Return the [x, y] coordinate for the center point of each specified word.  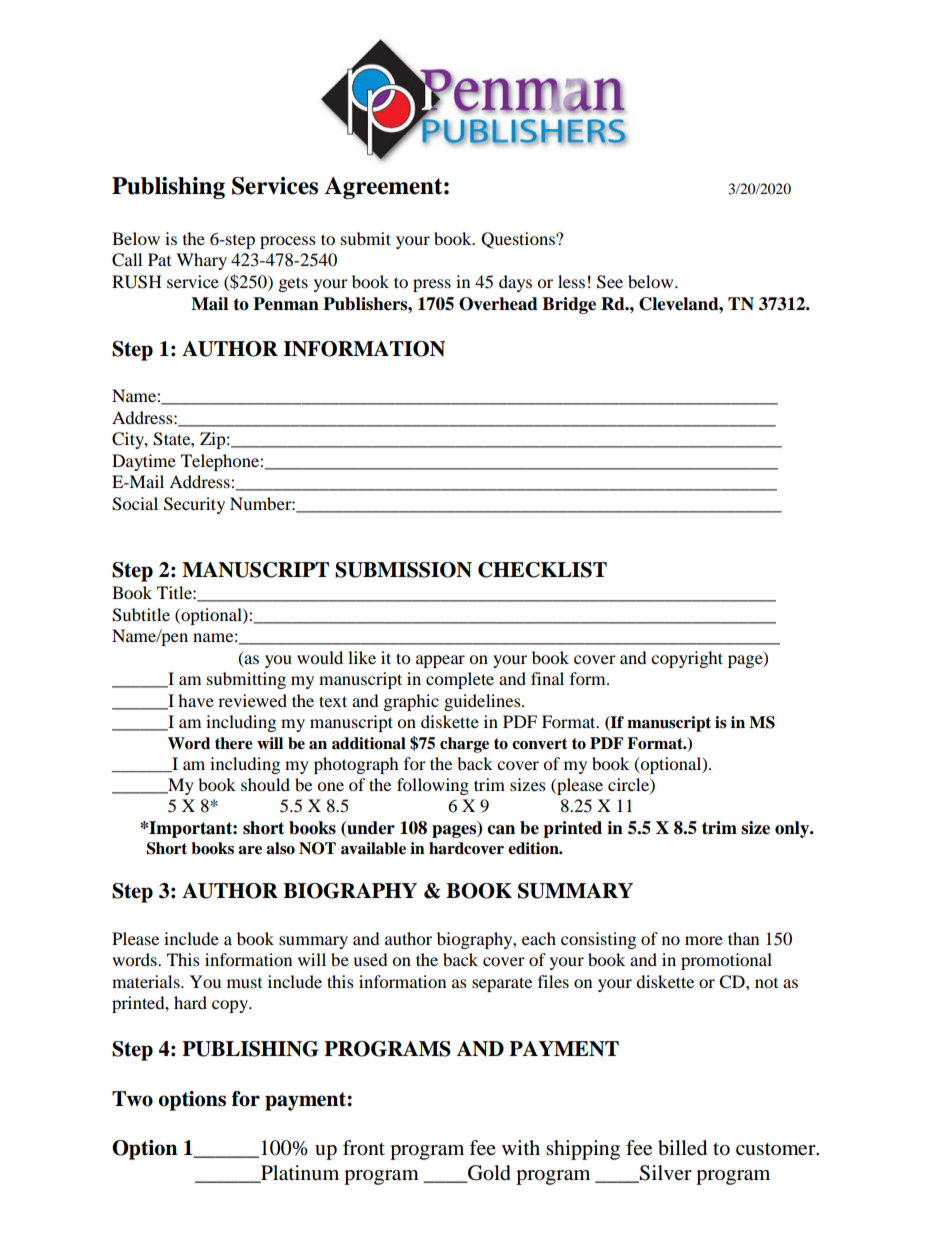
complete [460, 680]
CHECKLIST [542, 570]
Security [194, 505]
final [547, 678]
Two [132, 1099]
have [196, 700]
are [250, 850]
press [432, 285]
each [539, 938]
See [610, 282]
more [704, 940]
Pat [159, 259]
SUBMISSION [403, 570]
